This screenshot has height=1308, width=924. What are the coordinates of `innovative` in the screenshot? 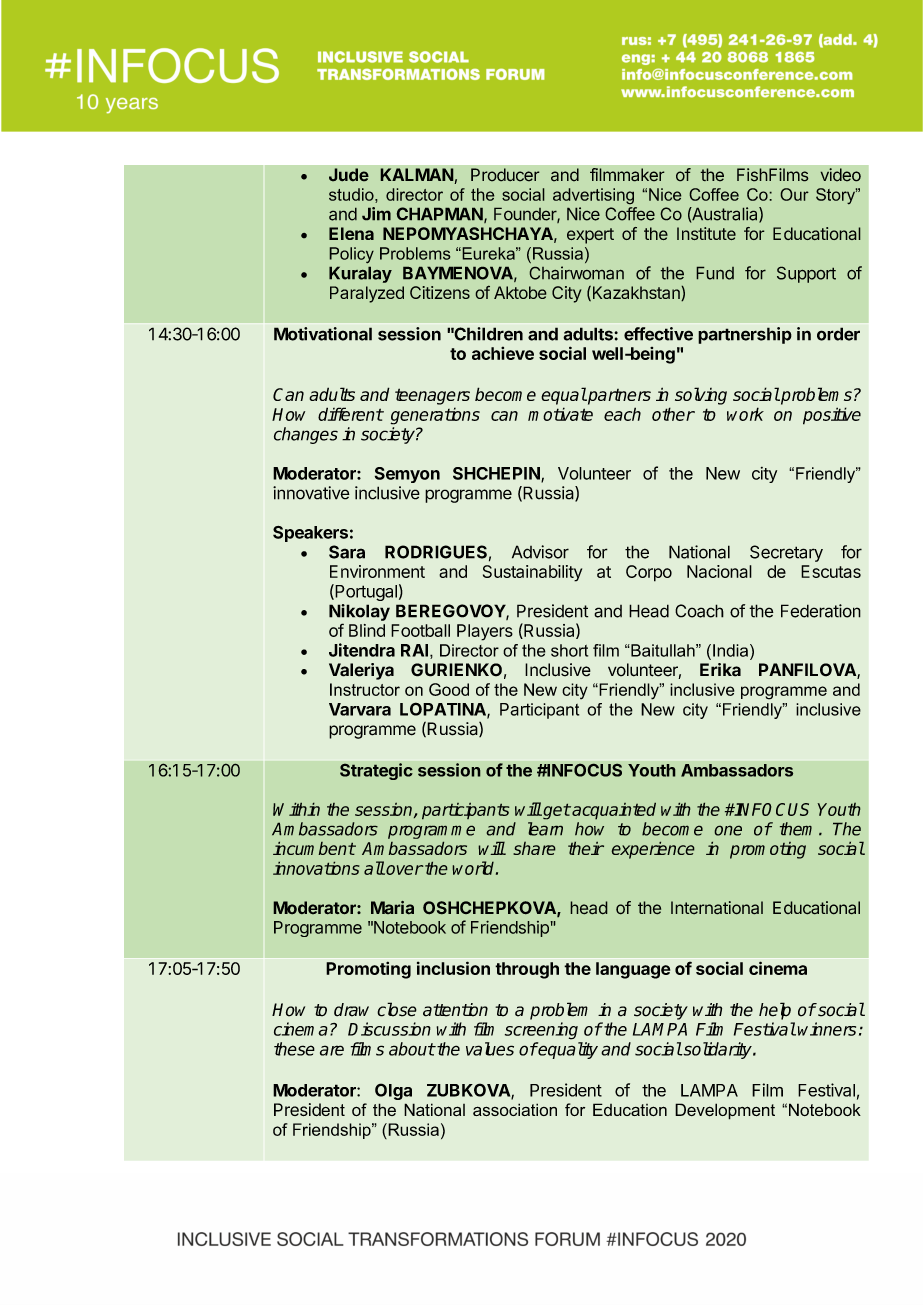 It's located at (311, 493).
